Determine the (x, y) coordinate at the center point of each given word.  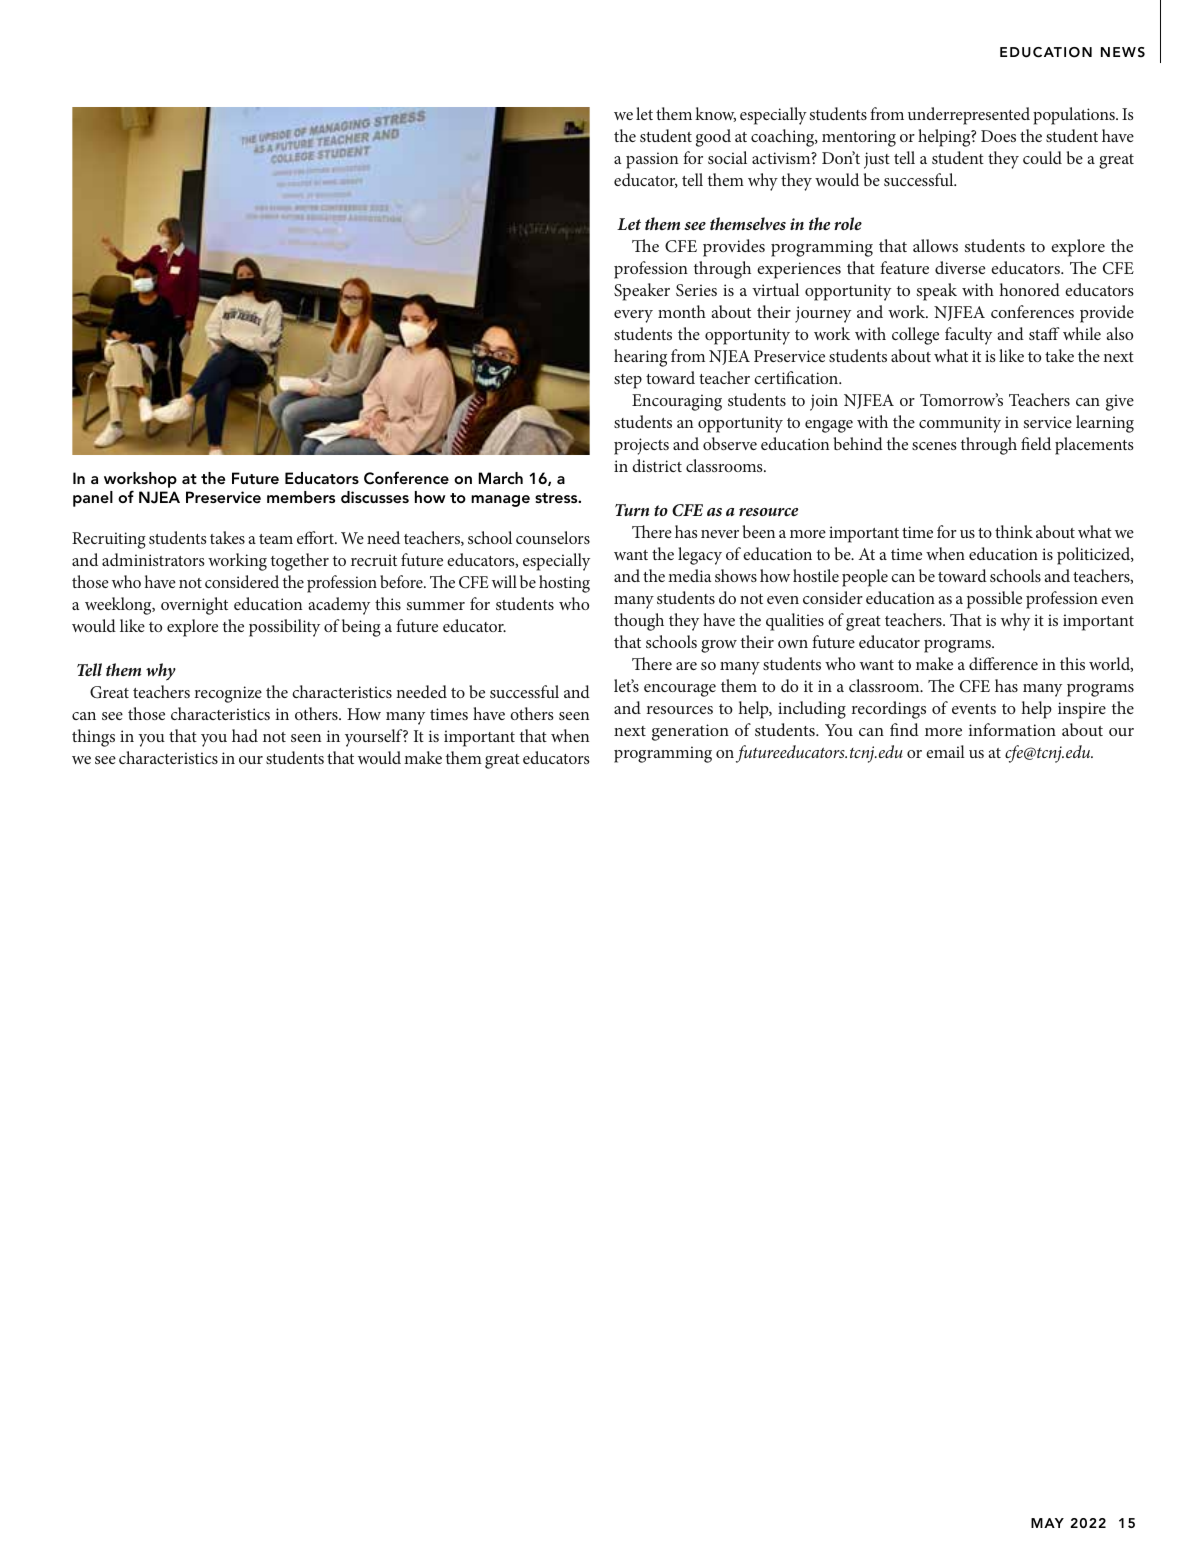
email (945, 751)
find (904, 729)
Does (998, 136)
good (713, 138)
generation (690, 732)
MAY (1047, 1523)
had (245, 735)
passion (652, 160)
